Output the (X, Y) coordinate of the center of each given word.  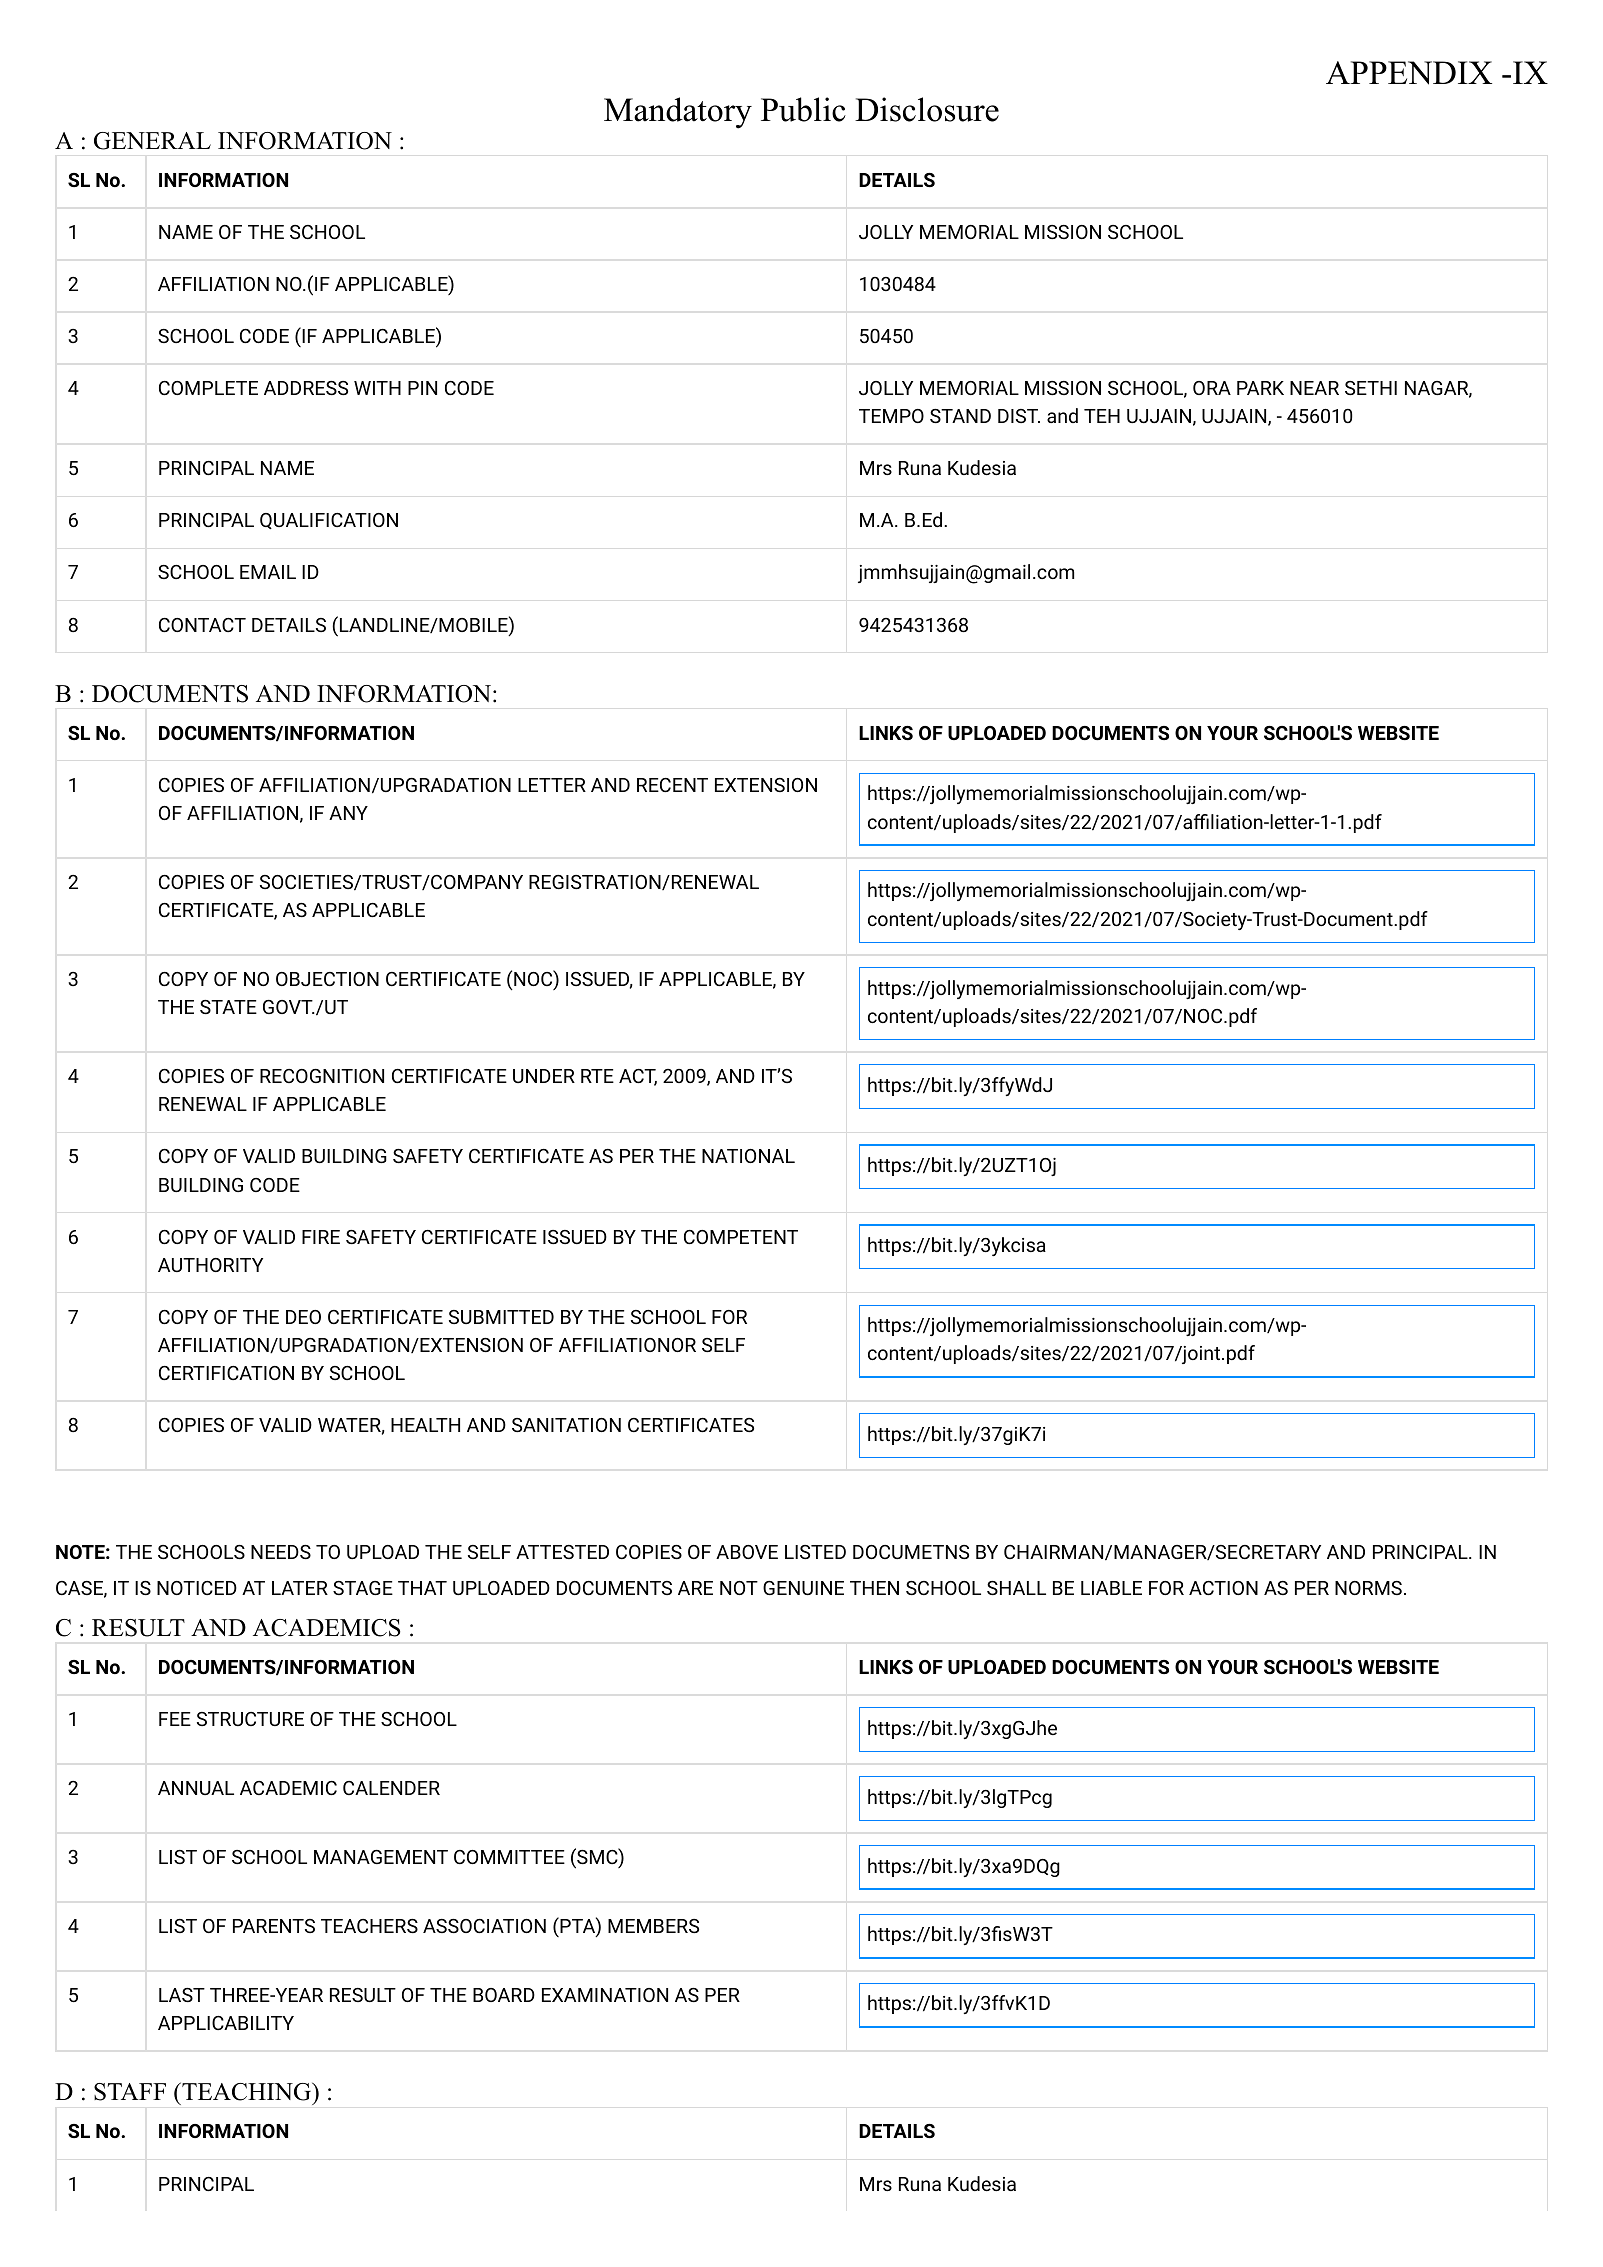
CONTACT (202, 625)
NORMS (1368, 1588)
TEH (1102, 416)
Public (803, 109)
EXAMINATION (605, 1995)
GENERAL (152, 141)
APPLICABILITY (226, 2023)
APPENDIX (1409, 73)
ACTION (1223, 1588)
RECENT (672, 785)
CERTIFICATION (226, 1373)
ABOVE (747, 1552)
